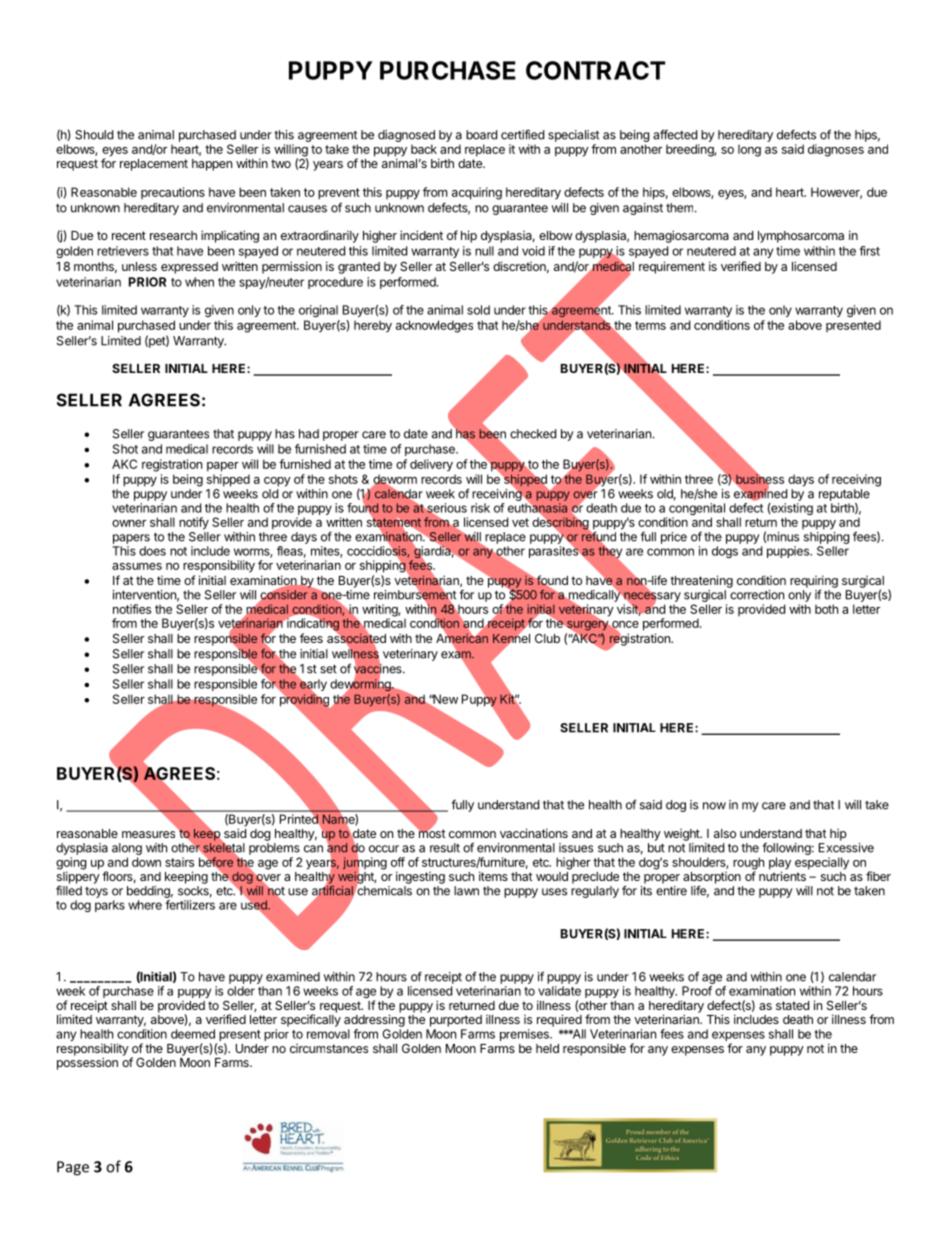  I want to click on reputable, so click(844, 495).
